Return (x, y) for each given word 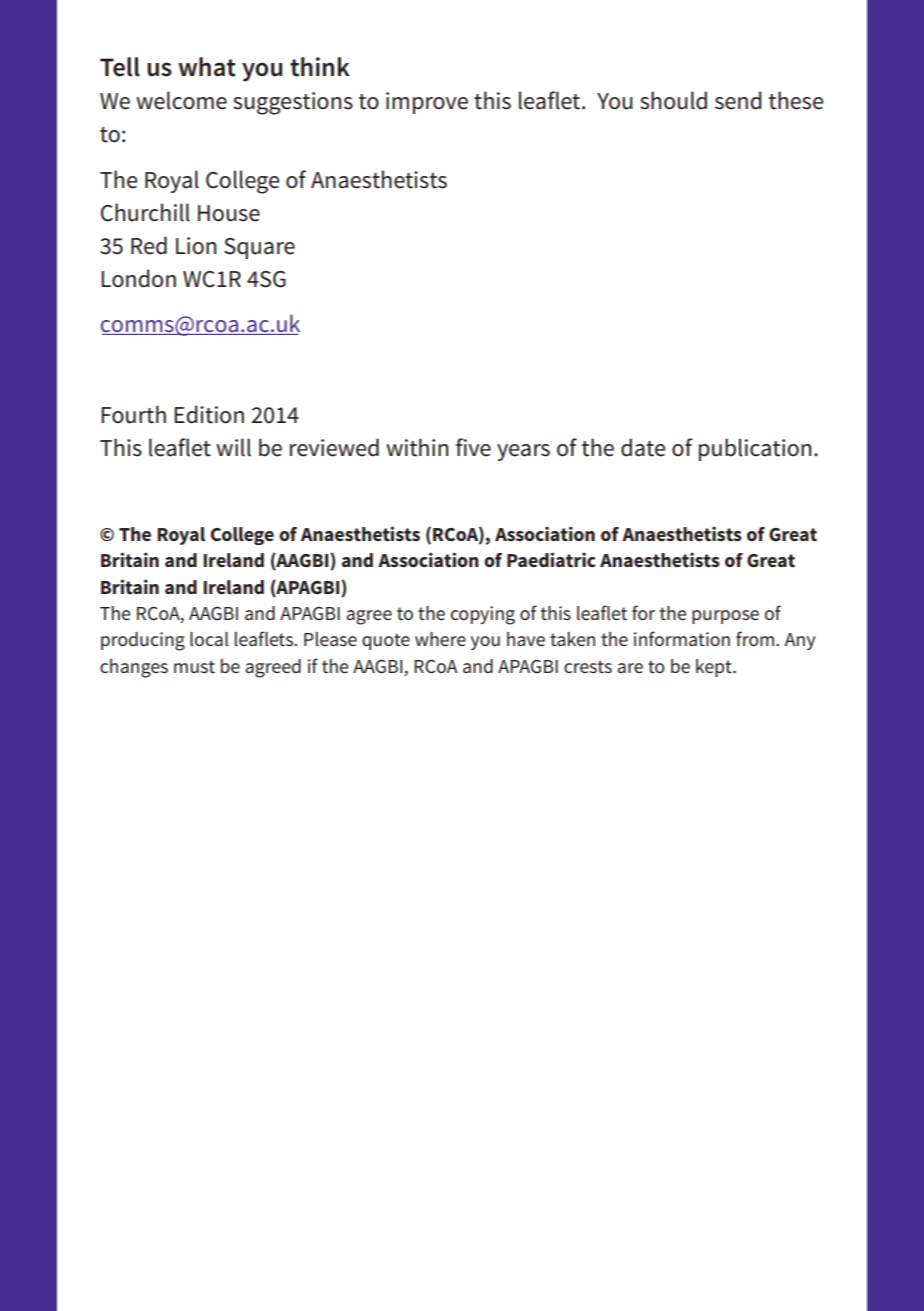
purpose (725, 617)
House (229, 213)
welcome (181, 100)
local (209, 639)
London (138, 278)
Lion (196, 246)
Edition (209, 414)
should (673, 100)
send (738, 100)
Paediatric (551, 560)
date (643, 447)
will (233, 447)
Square (259, 248)
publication (755, 449)
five (473, 447)
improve (427, 103)
